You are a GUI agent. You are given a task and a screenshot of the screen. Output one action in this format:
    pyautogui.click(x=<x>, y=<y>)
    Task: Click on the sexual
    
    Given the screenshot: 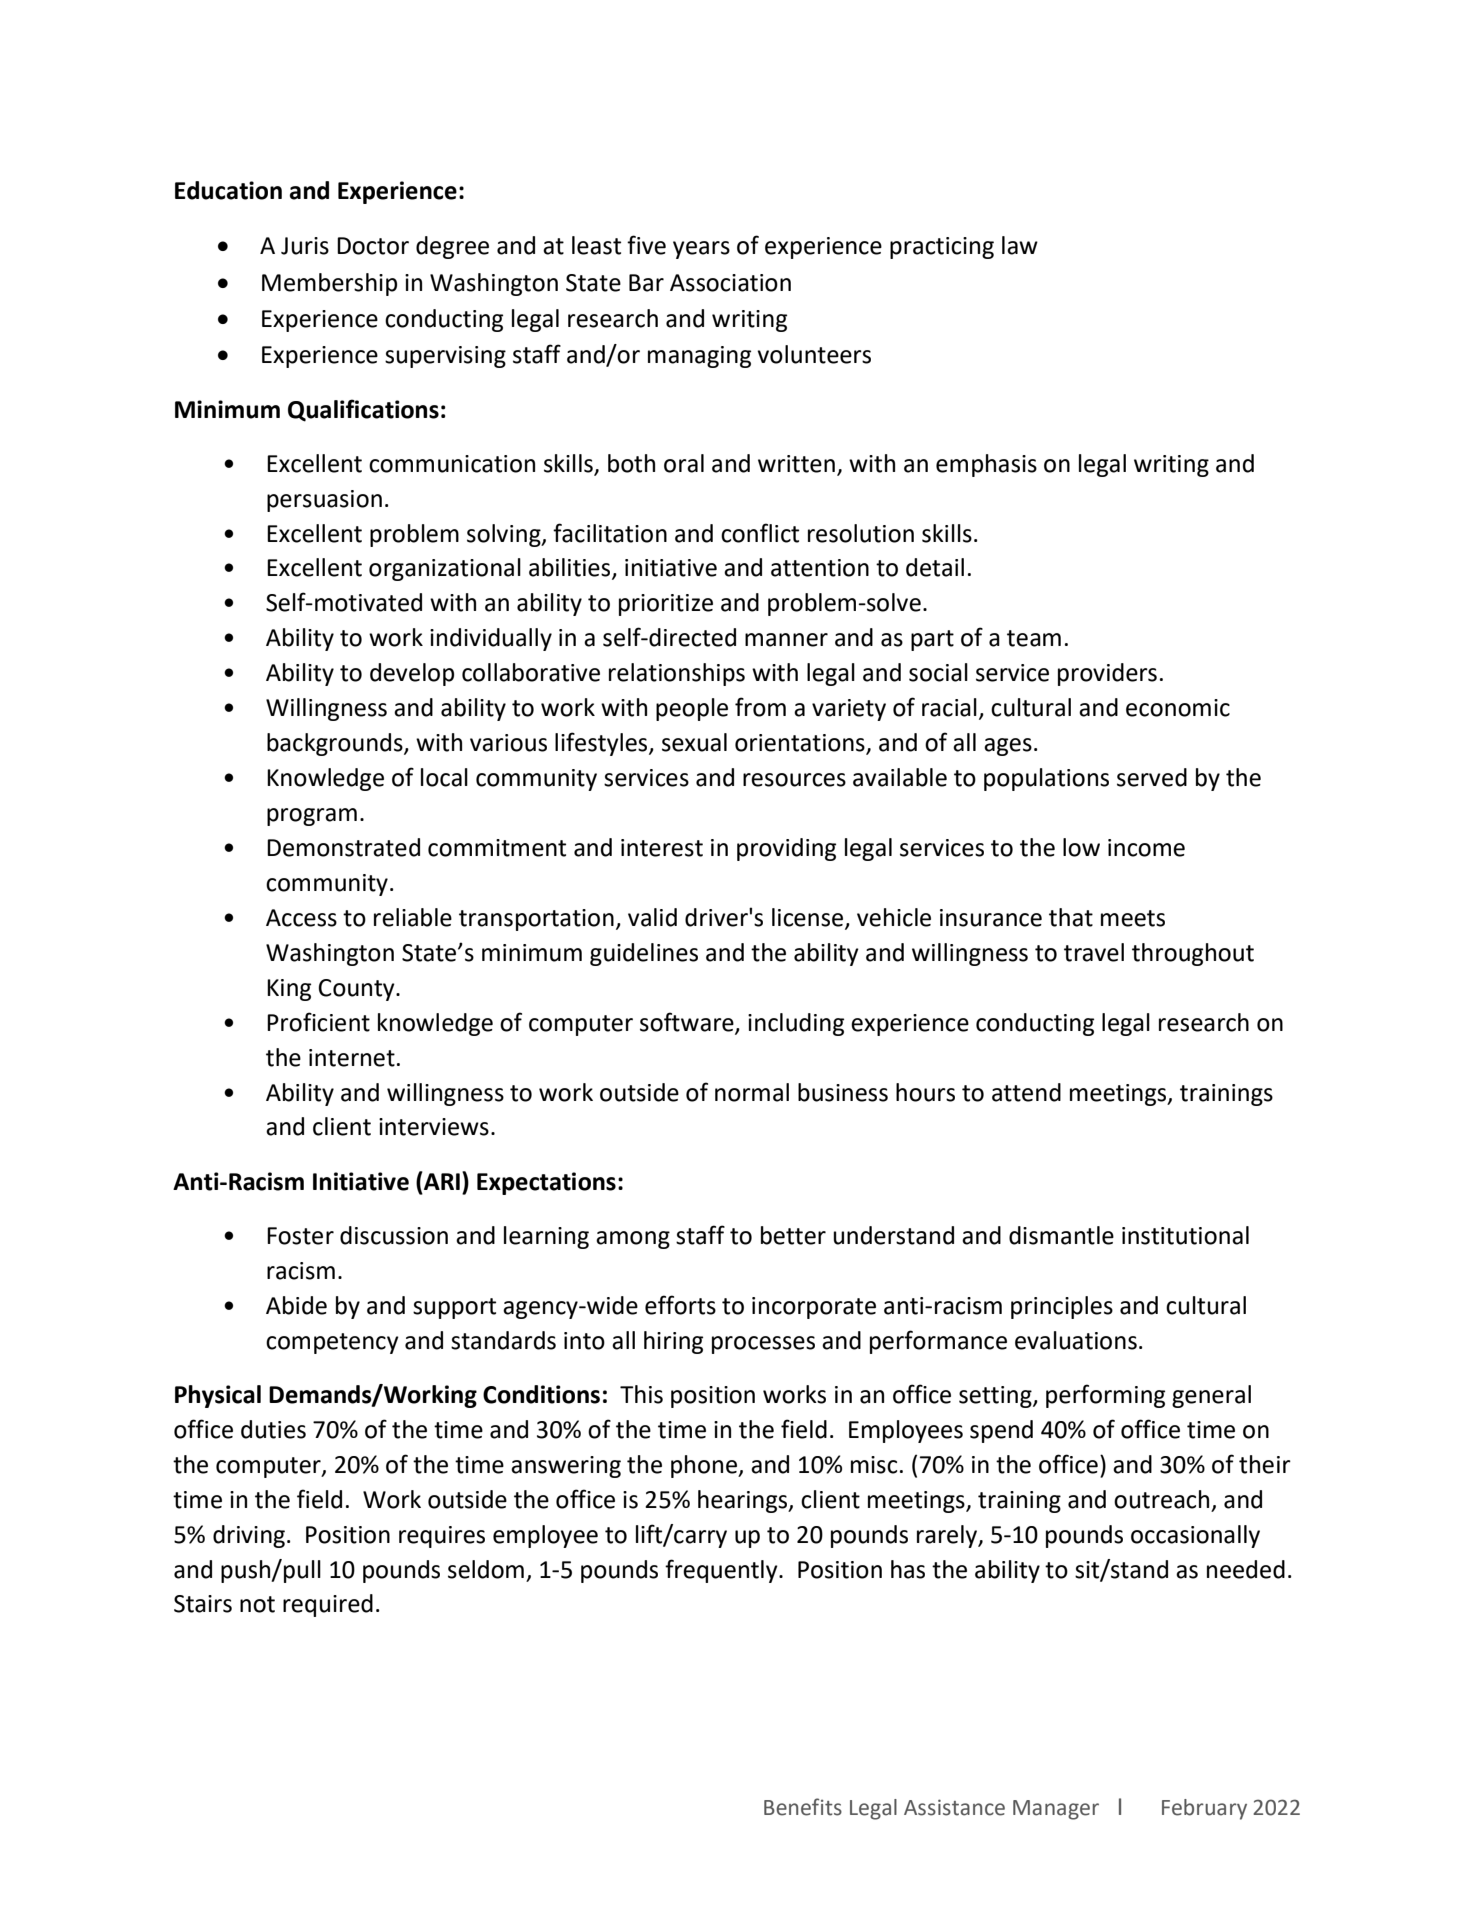 What is the action you would take?
    pyautogui.click(x=694, y=742)
